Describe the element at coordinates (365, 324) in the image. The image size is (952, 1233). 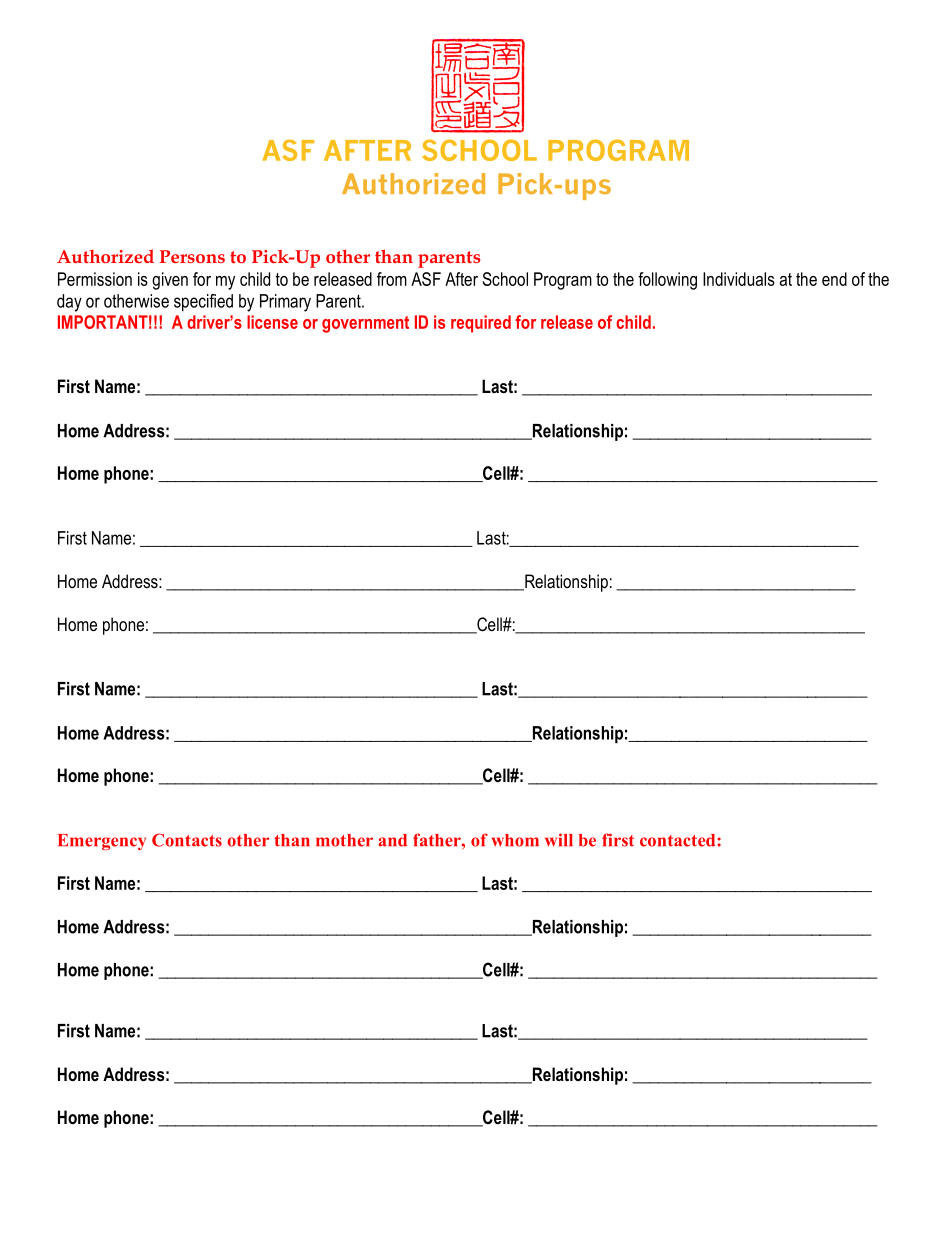
I see `government` at that location.
